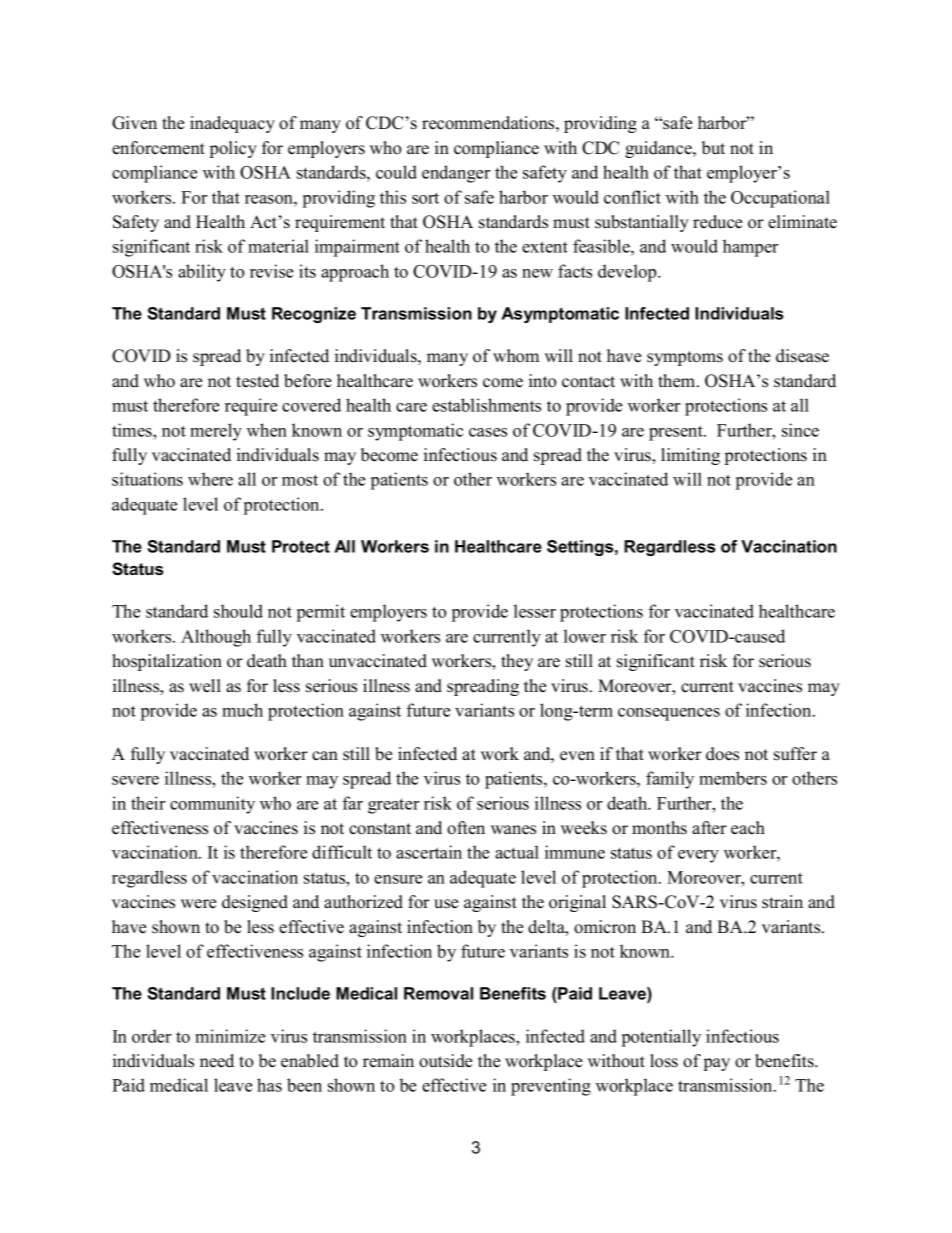 This document has width=952, height=1233. What do you see at coordinates (488, 432) in the document?
I see `cases` at bounding box center [488, 432].
